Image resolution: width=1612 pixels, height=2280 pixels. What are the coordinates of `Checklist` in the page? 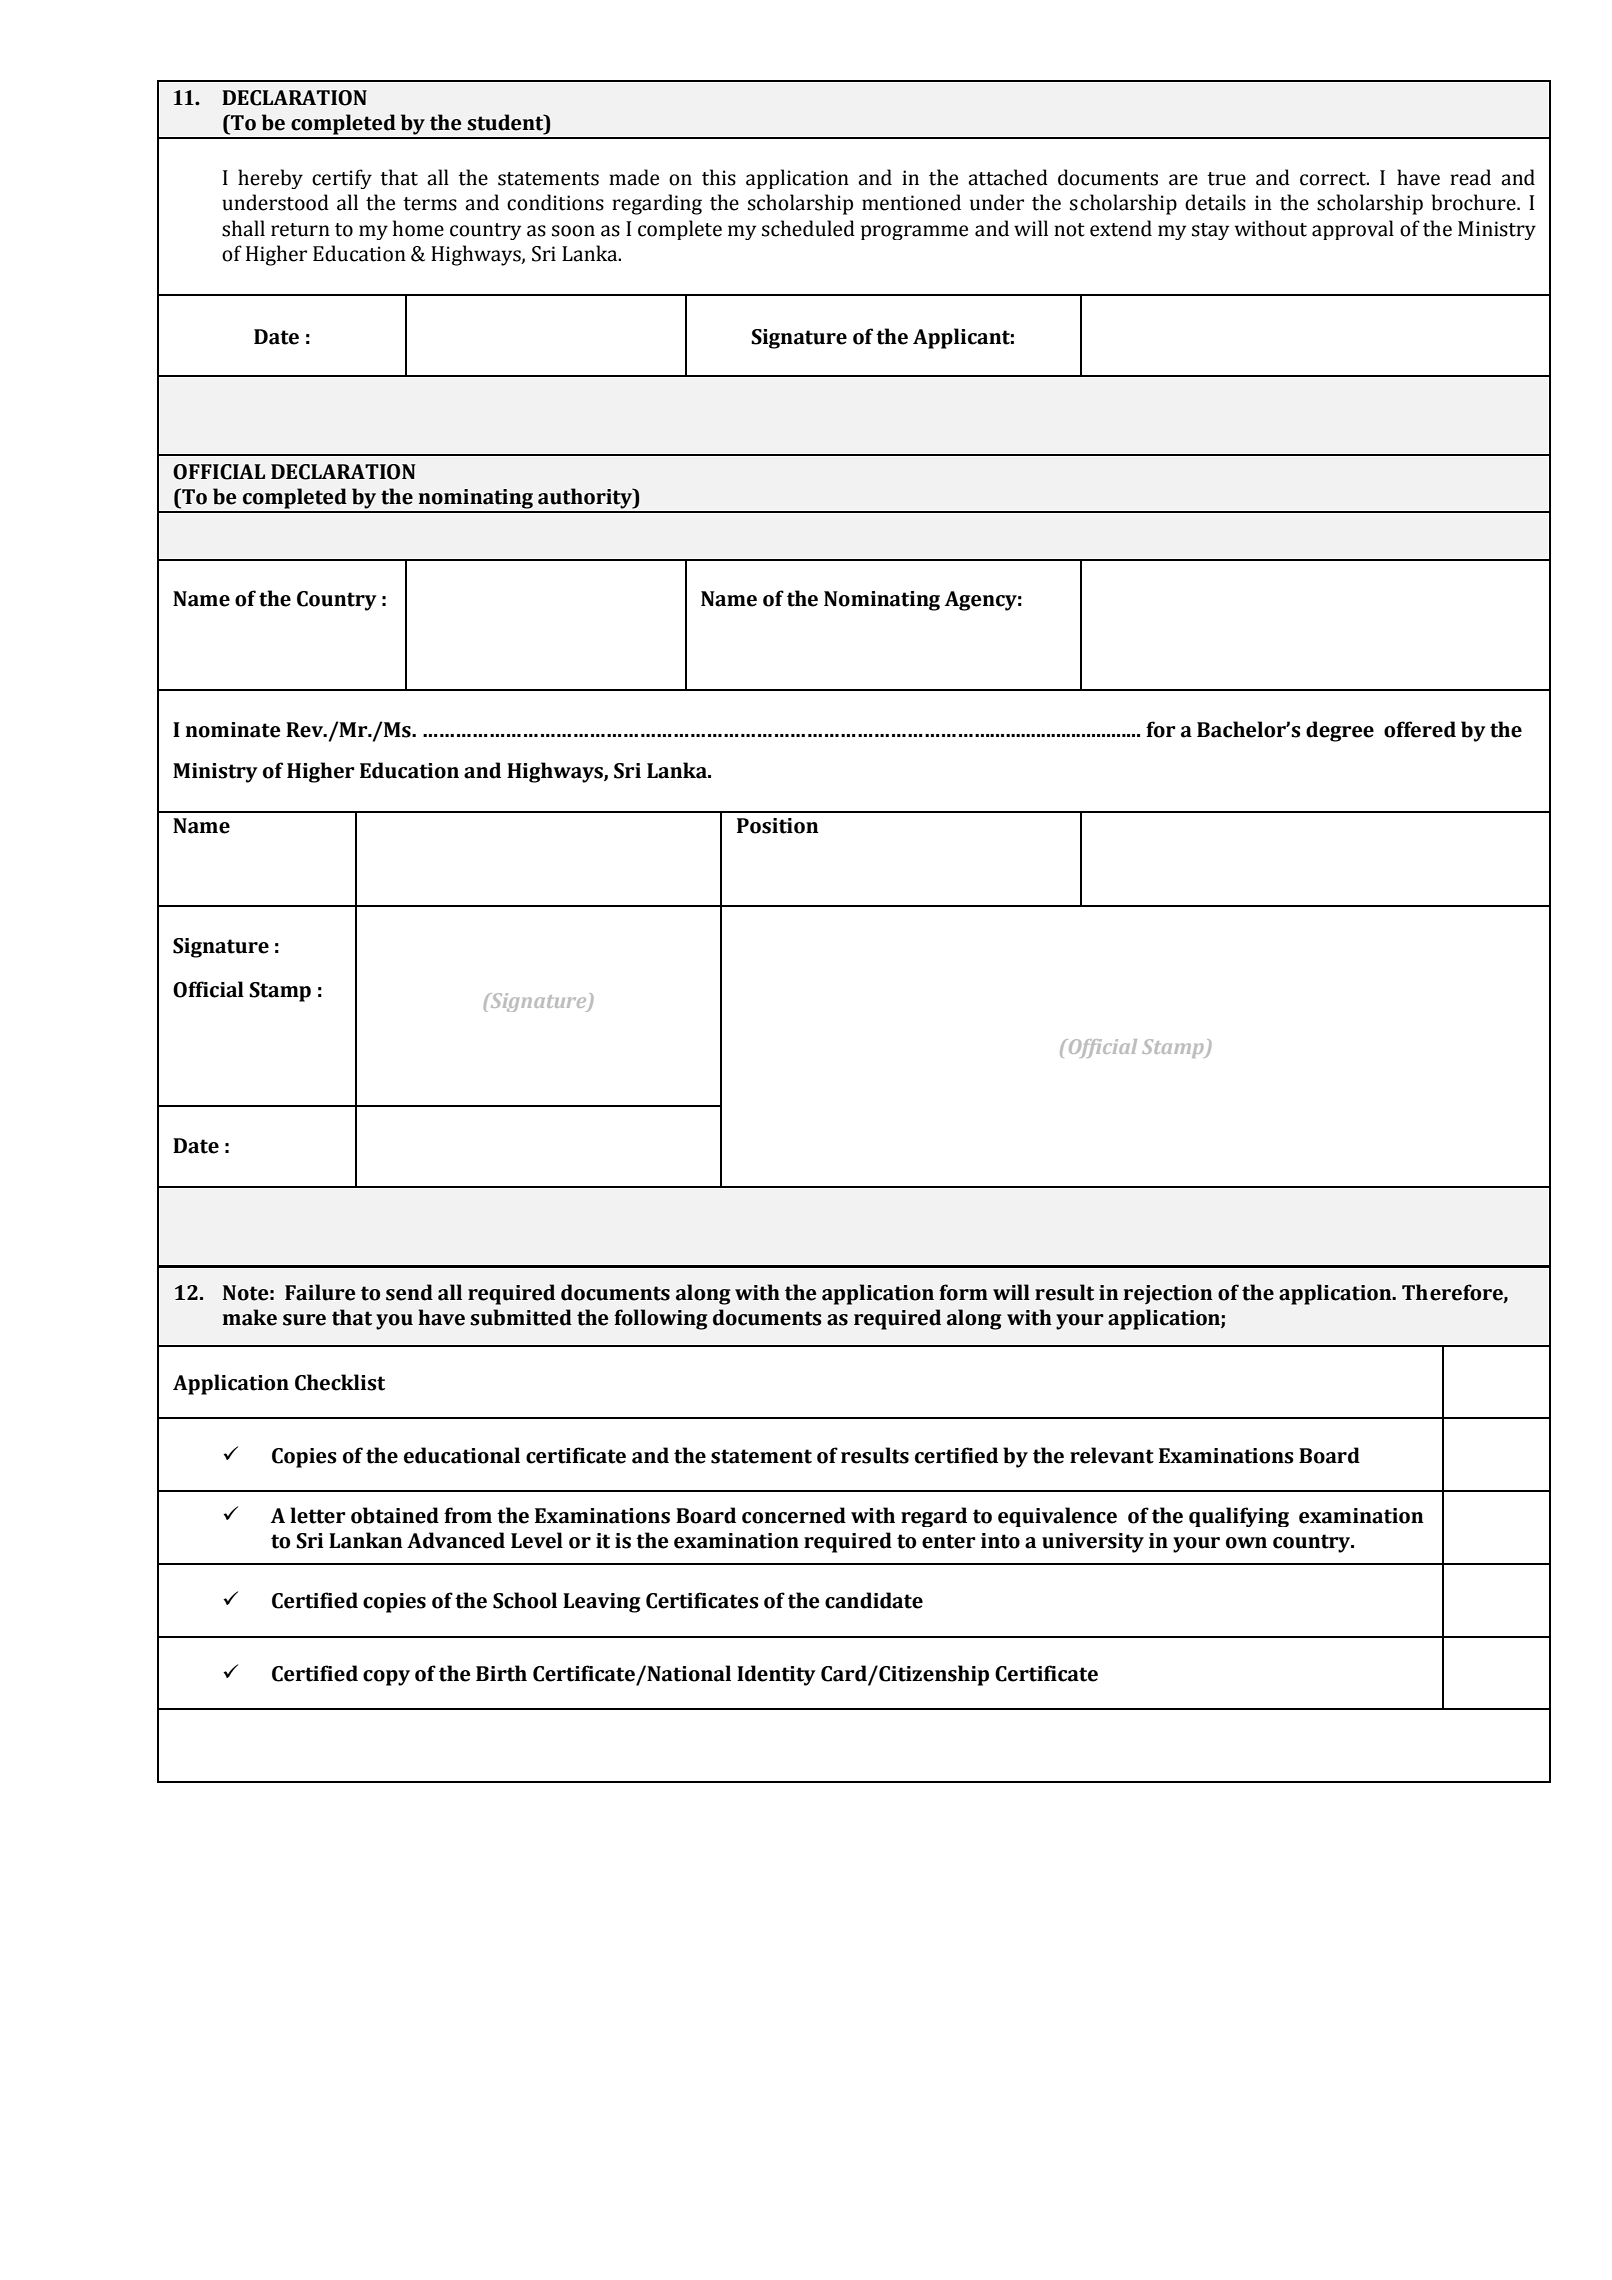 It's located at (340, 1382).
